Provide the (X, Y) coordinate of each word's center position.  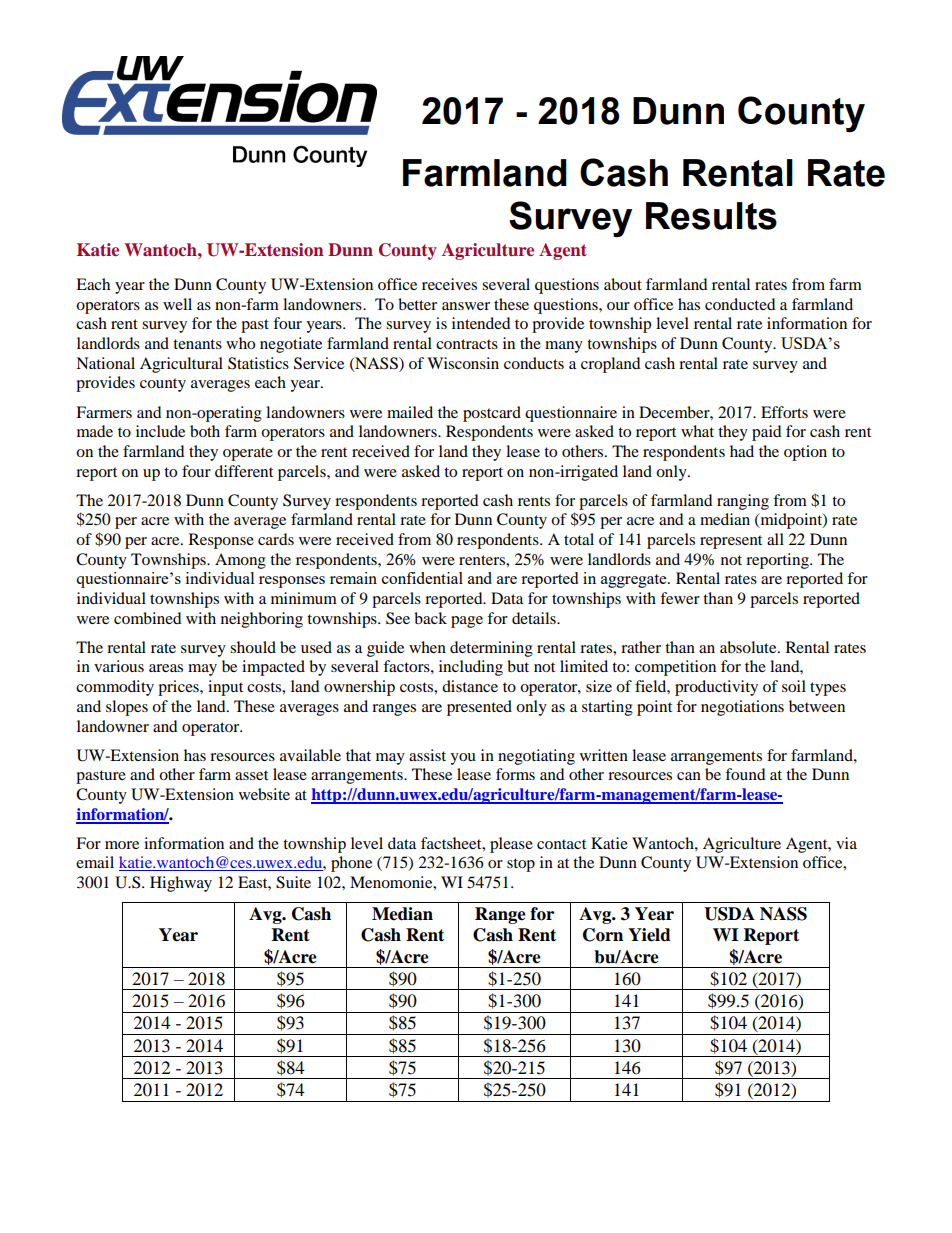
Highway (181, 884)
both (205, 431)
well (177, 304)
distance (470, 686)
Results (711, 216)
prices (179, 688)
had (742, 451)
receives (449, 284)
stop (521, 865)
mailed (410, 412)
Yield (649, 935)
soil (794, 686)
